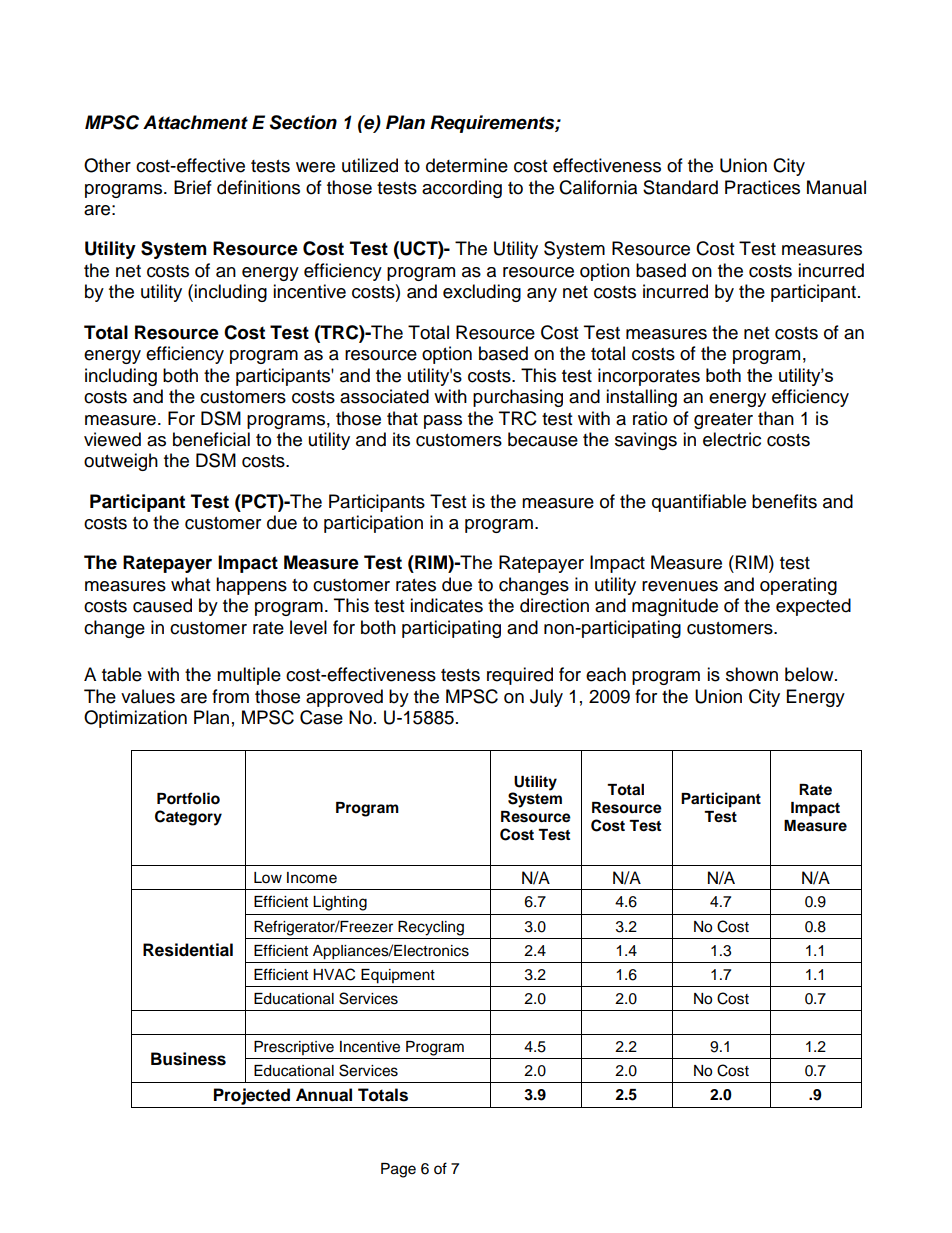  What do you see at coordinates (252, 1096) in the document?
I see `Projected` at bounding box center [252, 1096].
